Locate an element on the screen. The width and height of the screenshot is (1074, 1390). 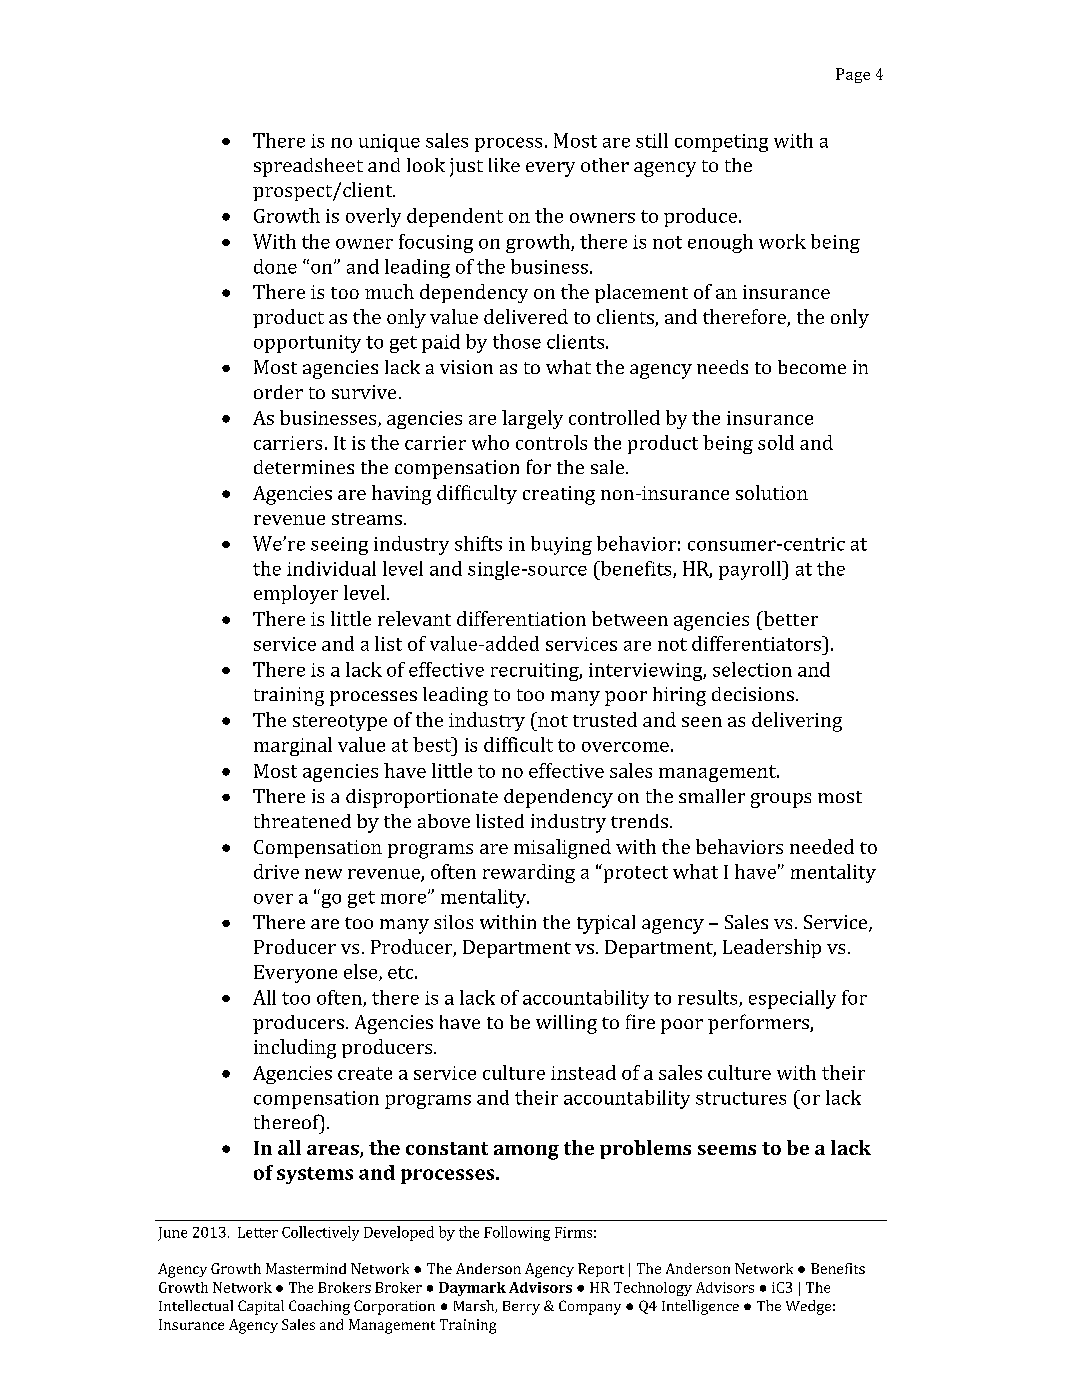
Capital is located at coordinates (261, 1307).
